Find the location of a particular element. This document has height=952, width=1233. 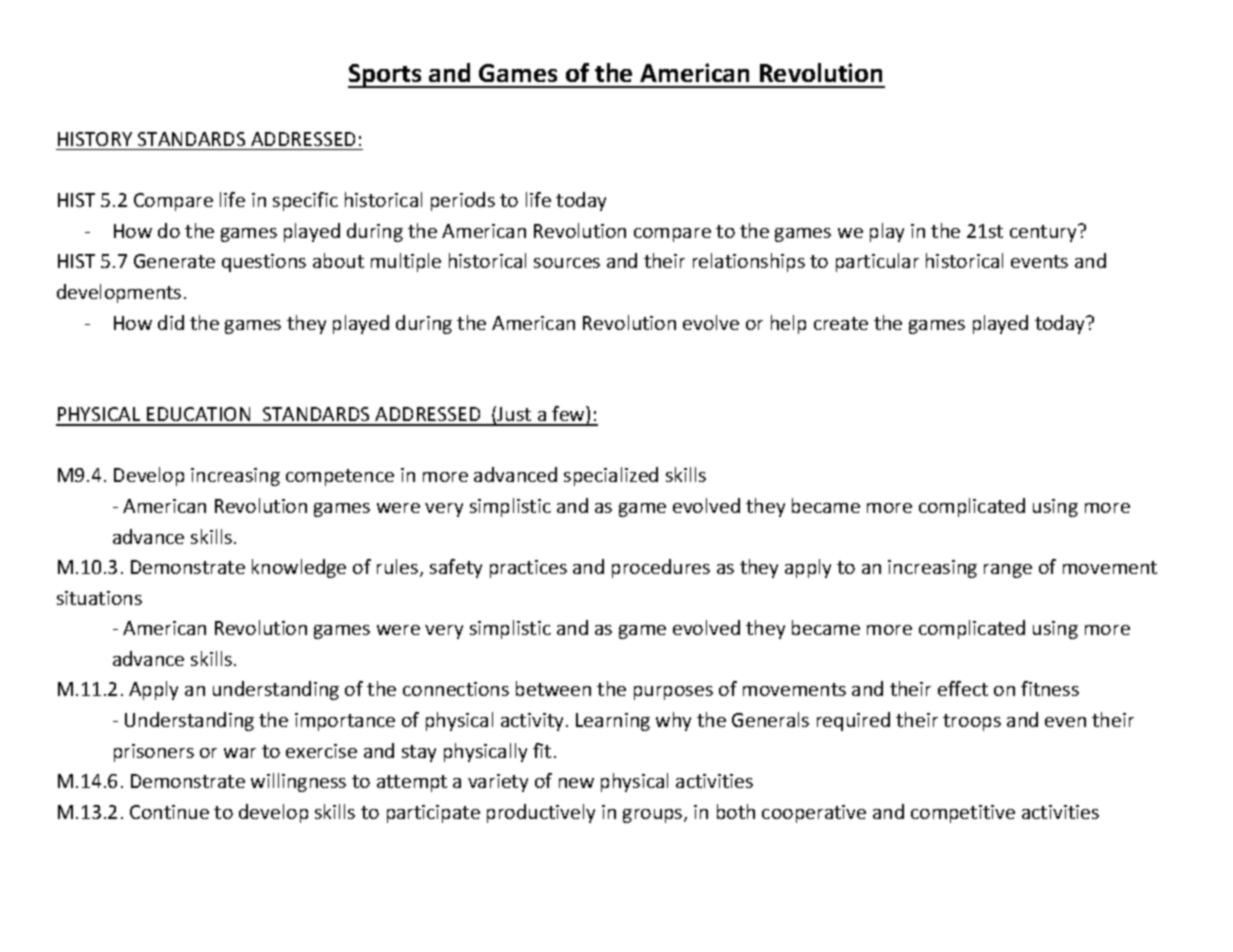

Continue is located at coordinates (169, 812).
